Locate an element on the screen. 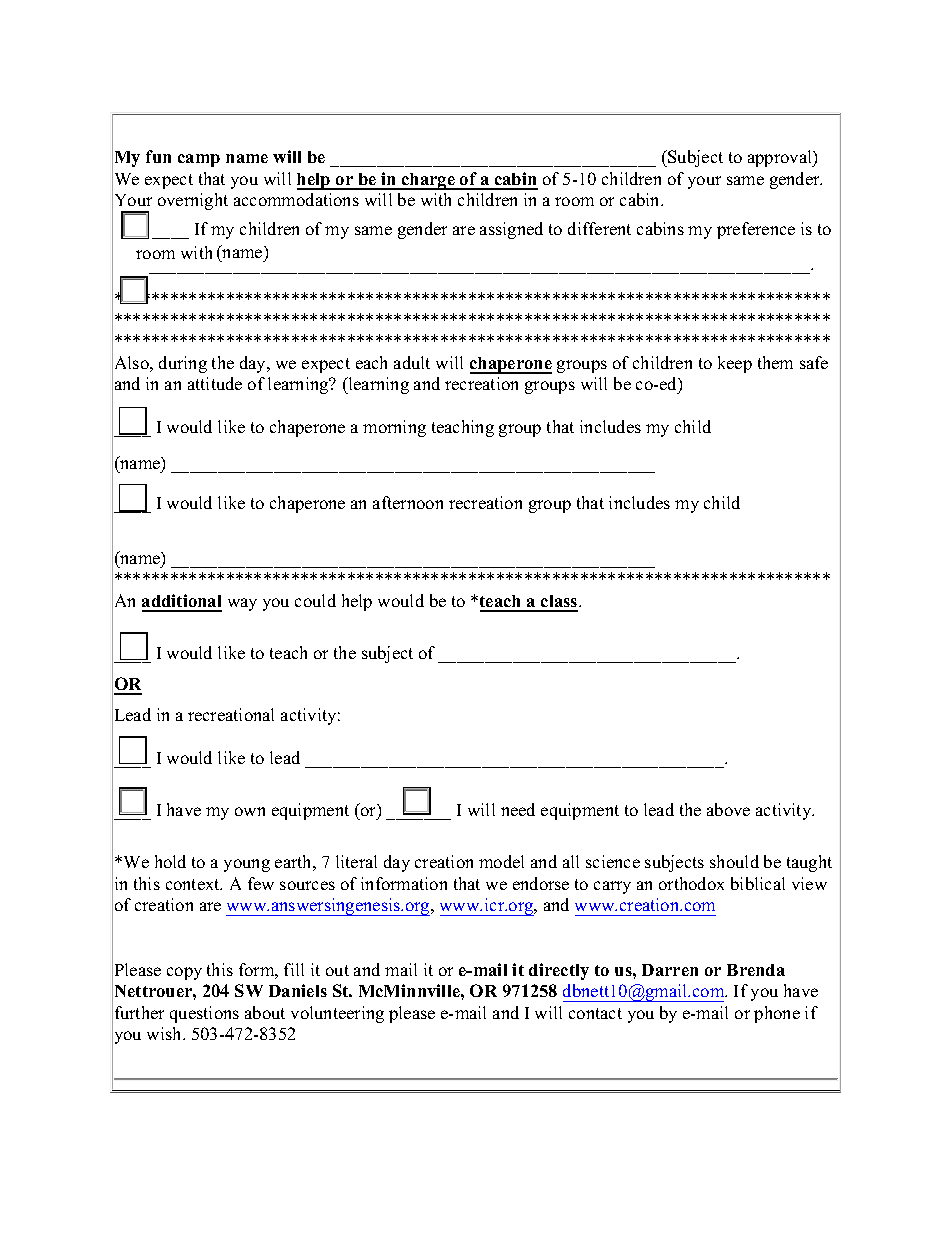 The width and height of the screenshot is (952, 1233). above is located at coordinates (728, 809).
